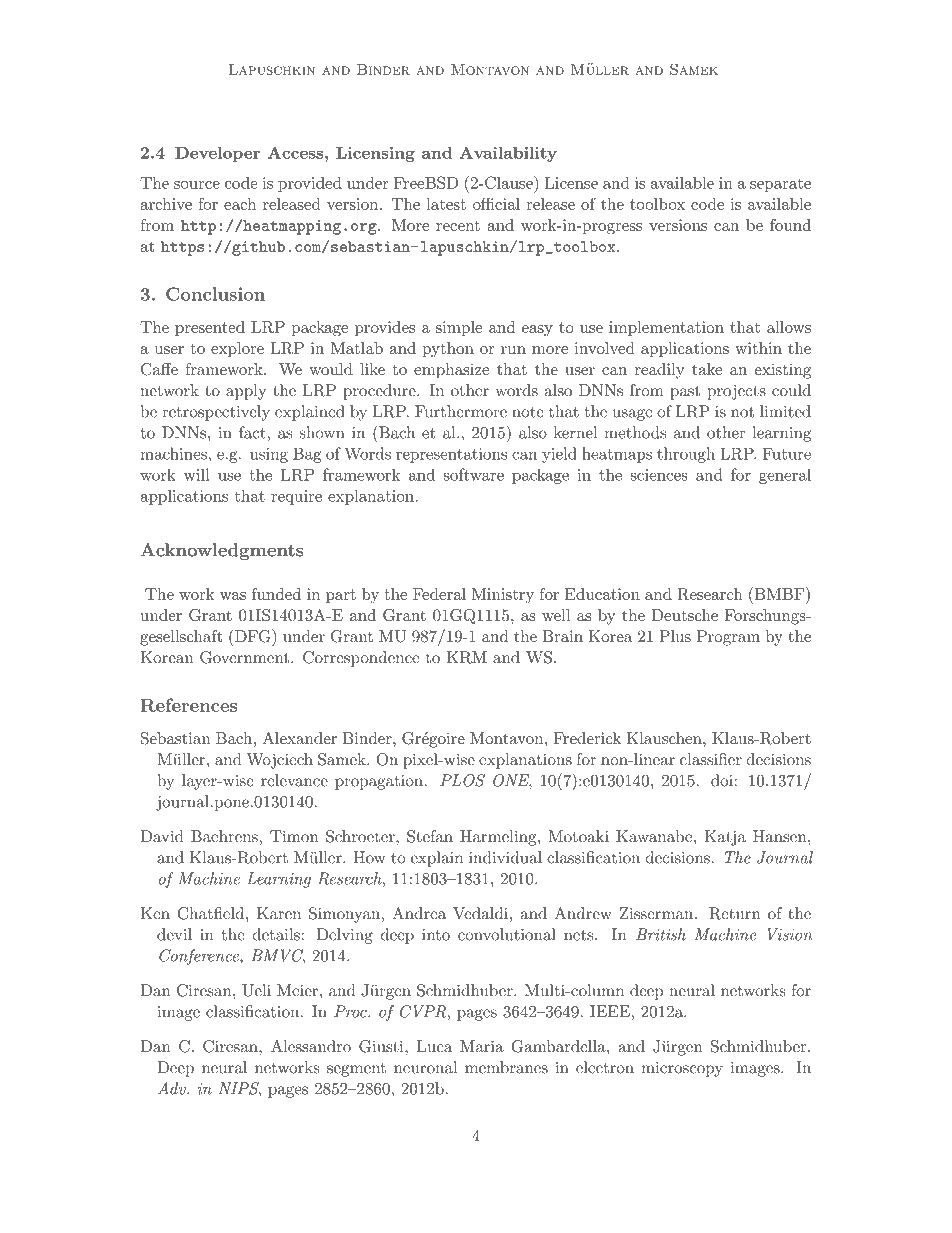 The image size is (952, 1233). I want to click on Adv, so click(173, 1088).
